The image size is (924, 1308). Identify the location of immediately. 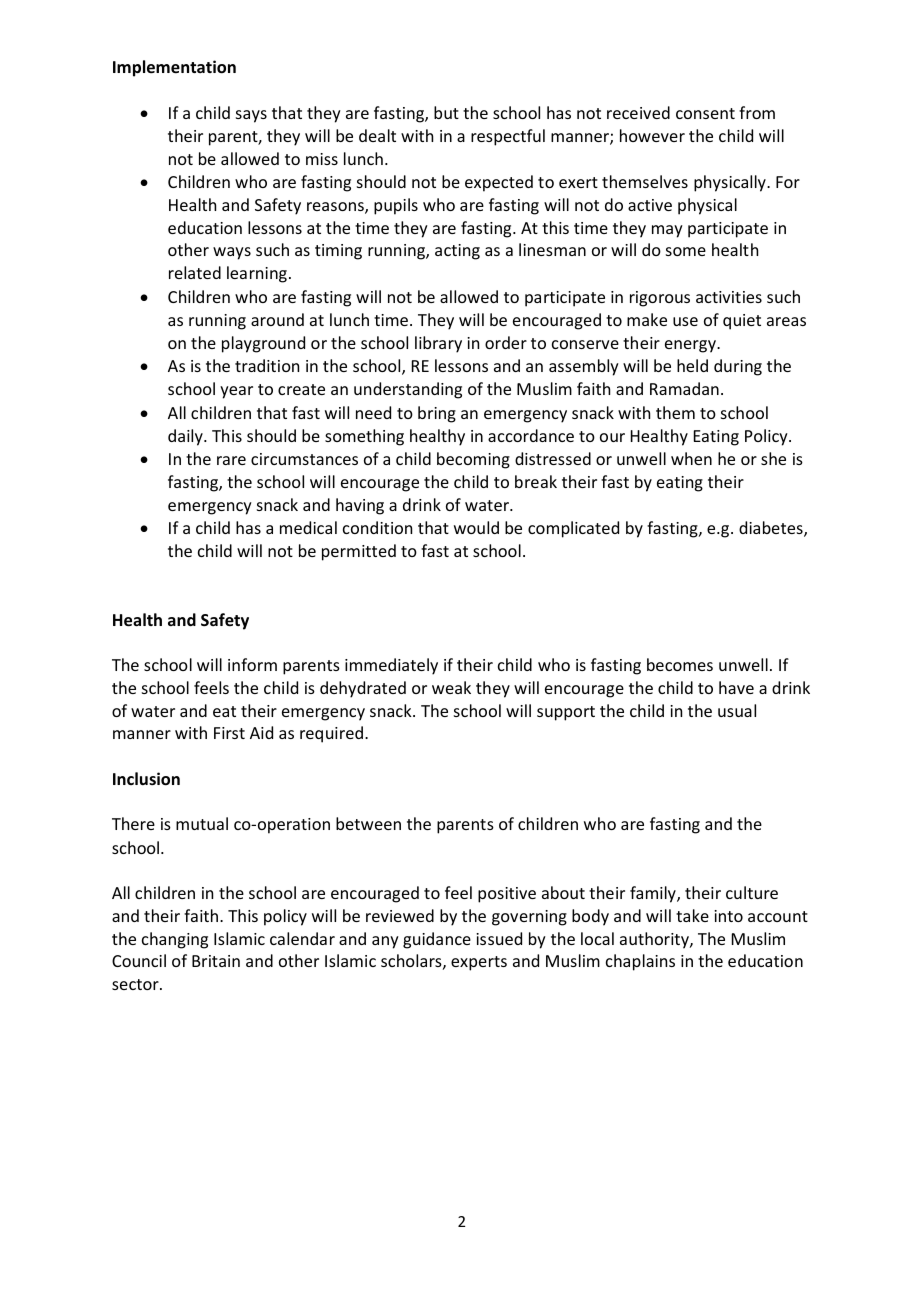
(391, 666).
